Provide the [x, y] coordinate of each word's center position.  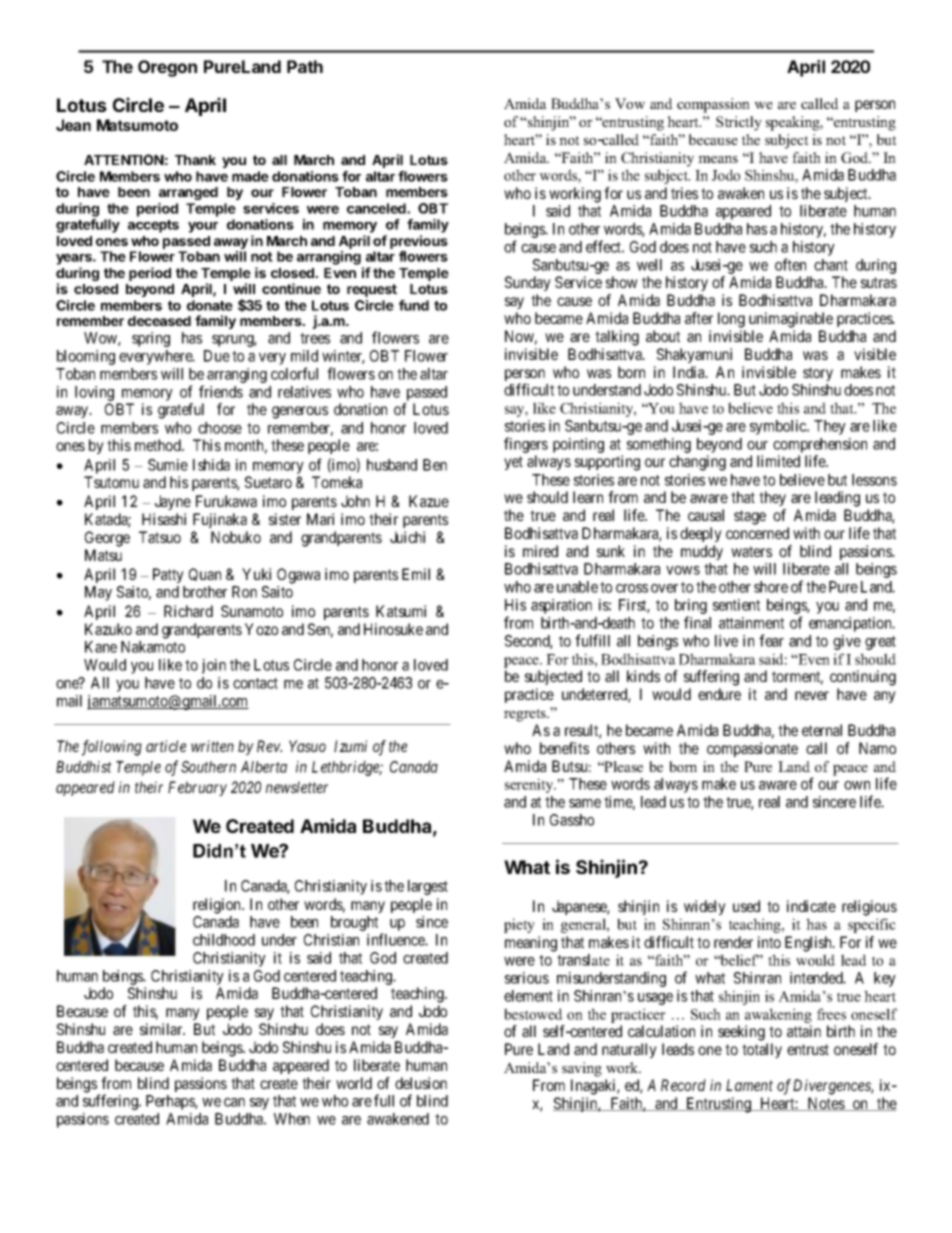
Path [305, 66]
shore [771, 587]
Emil [416, 574]
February [197, 788]
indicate [811, 906]
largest [428, 887]
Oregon [167, 68]
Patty [168, 575]
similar [162, 1029]
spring [151, 339]
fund [414, 305]
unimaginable [791, 320]
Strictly [739, 123]
